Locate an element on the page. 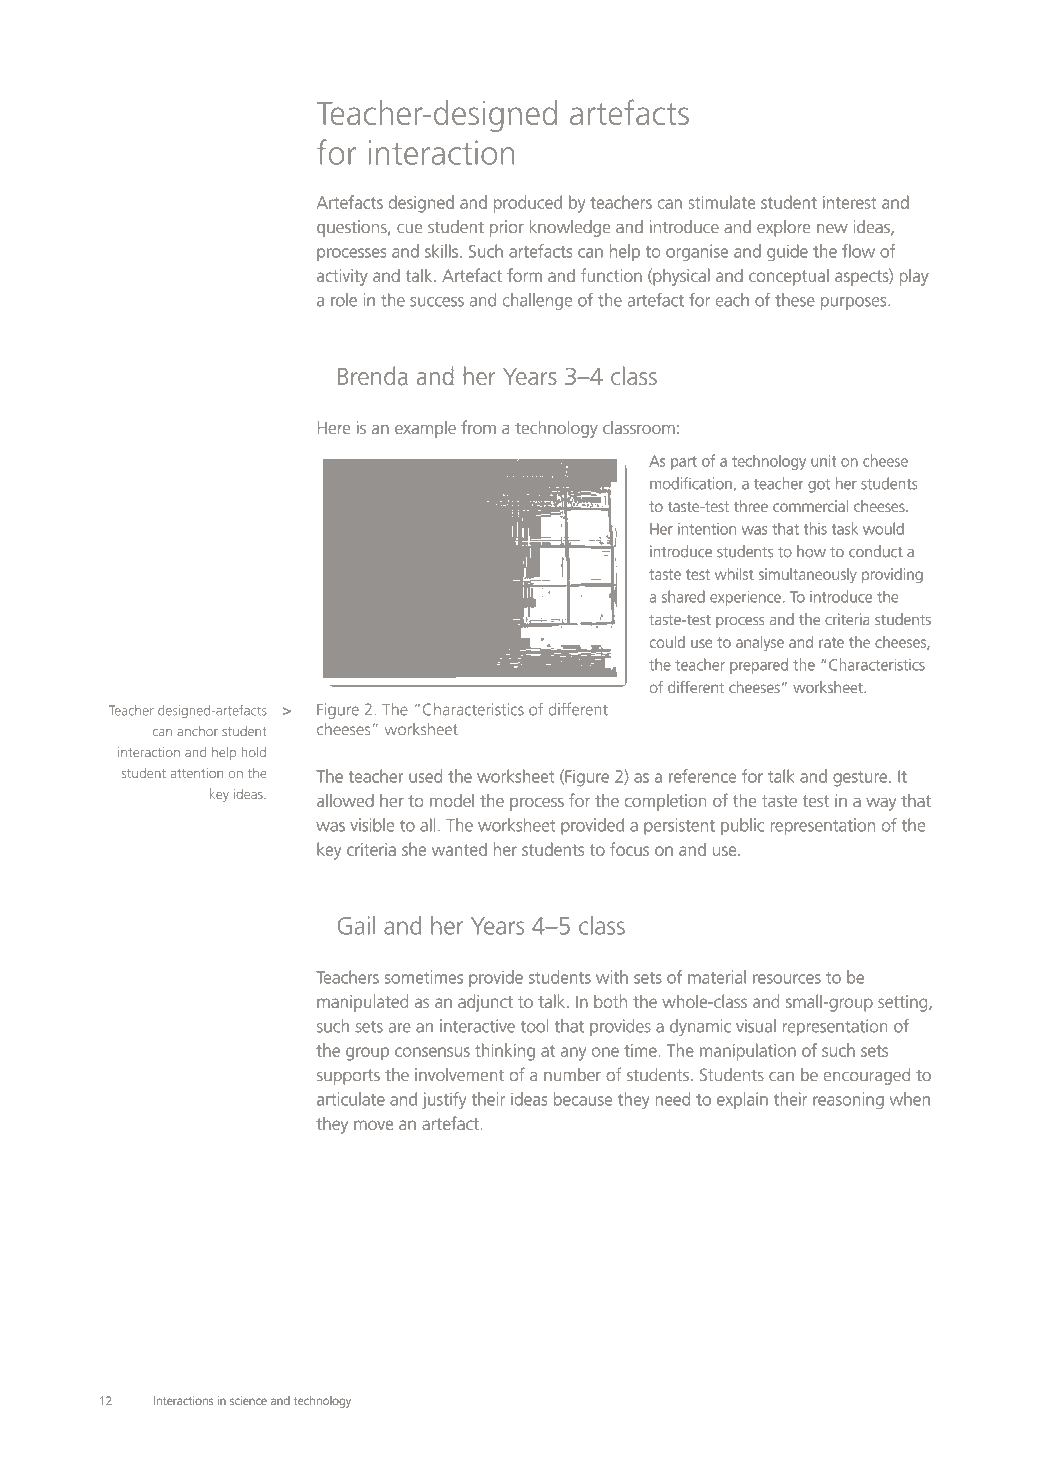 This document has height=1467, width=1038. rate is located at coordinates (831, 642).
